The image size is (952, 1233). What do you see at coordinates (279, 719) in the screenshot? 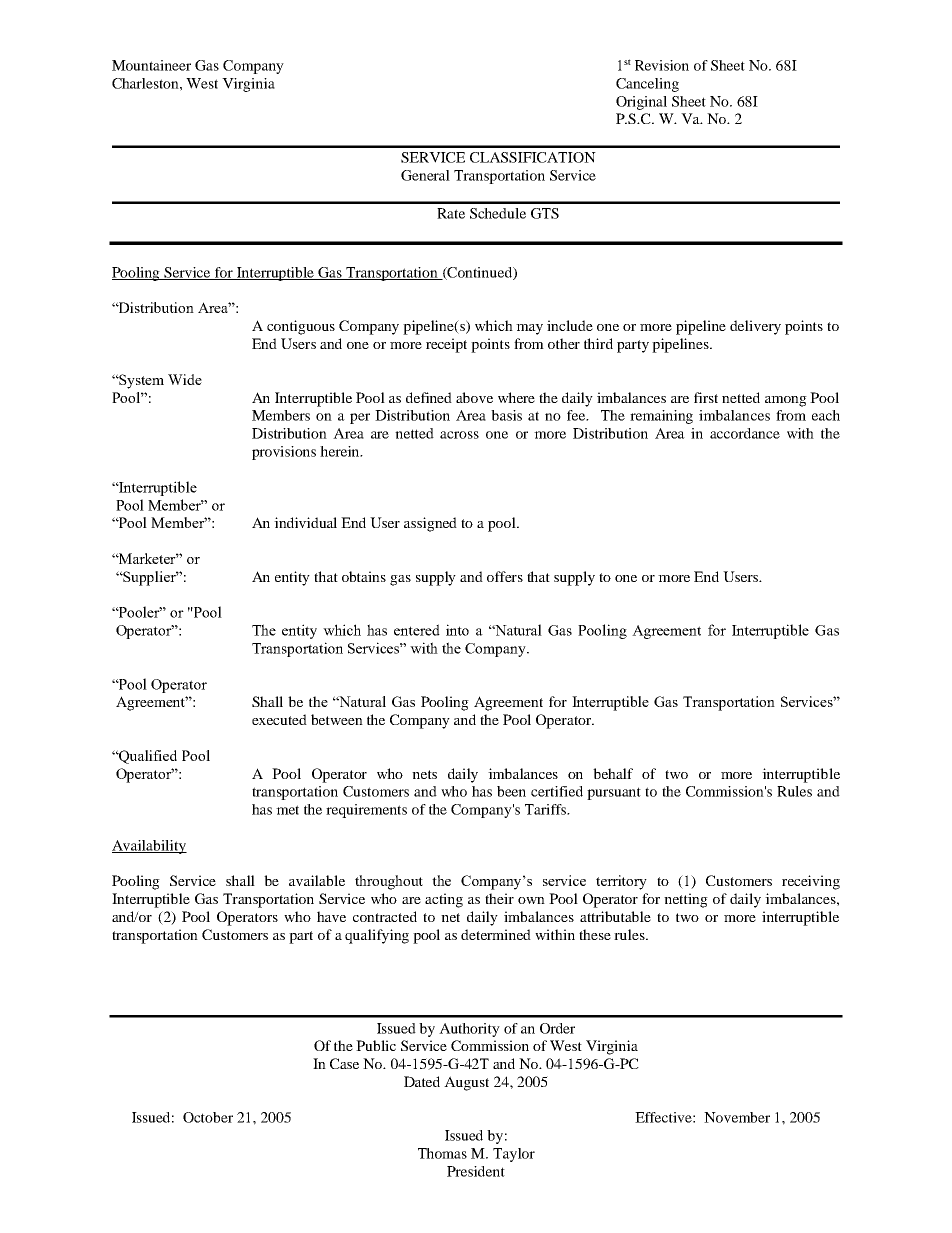
I see `executed` at bounding box center [279, 719].
